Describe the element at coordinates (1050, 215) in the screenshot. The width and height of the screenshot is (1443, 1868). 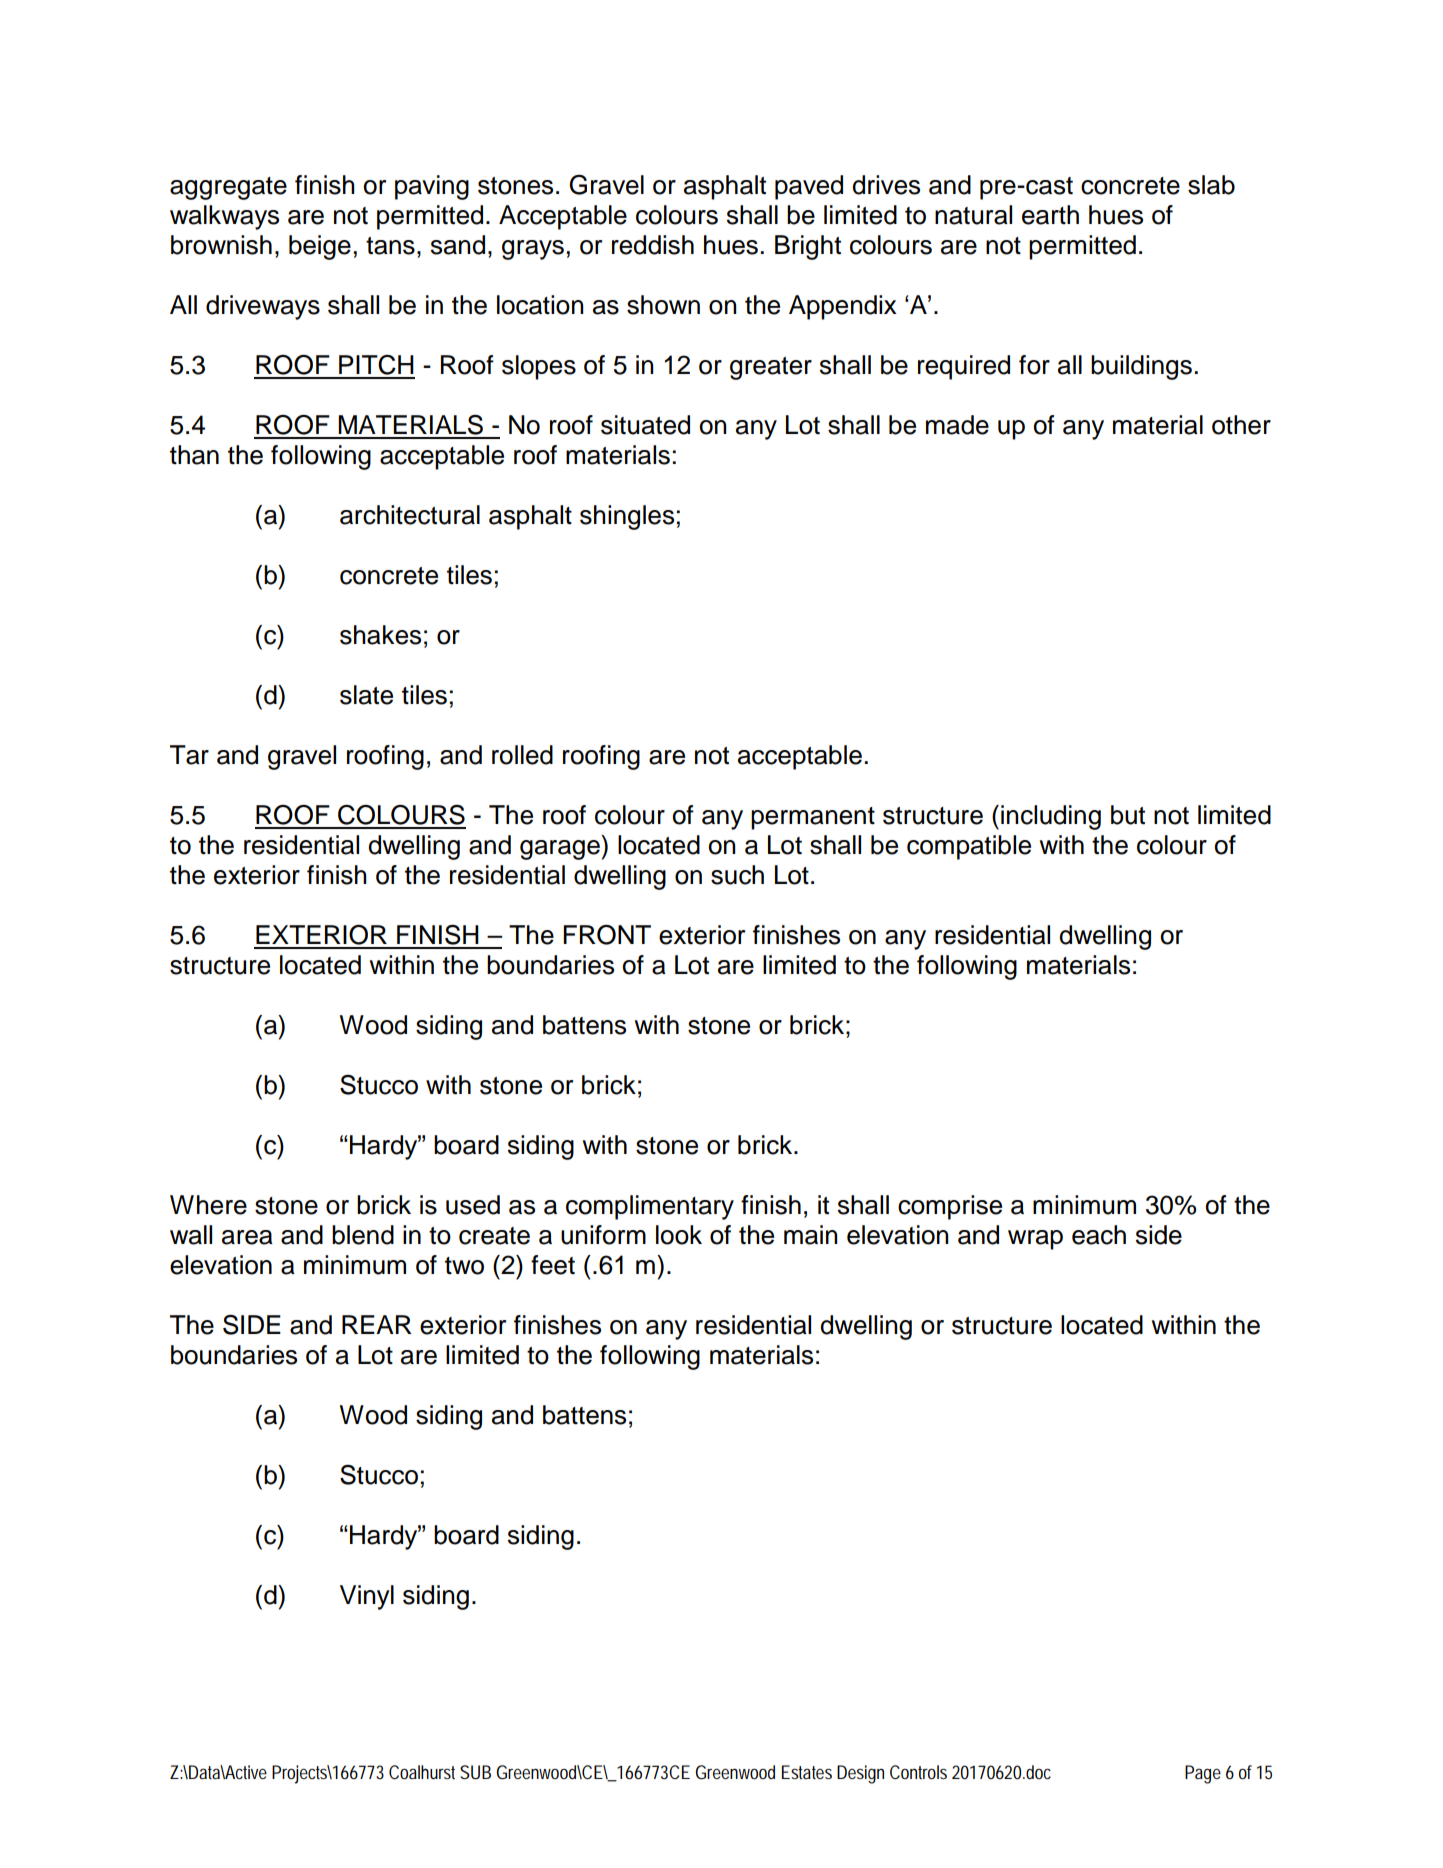
I see `earth` at that location.
